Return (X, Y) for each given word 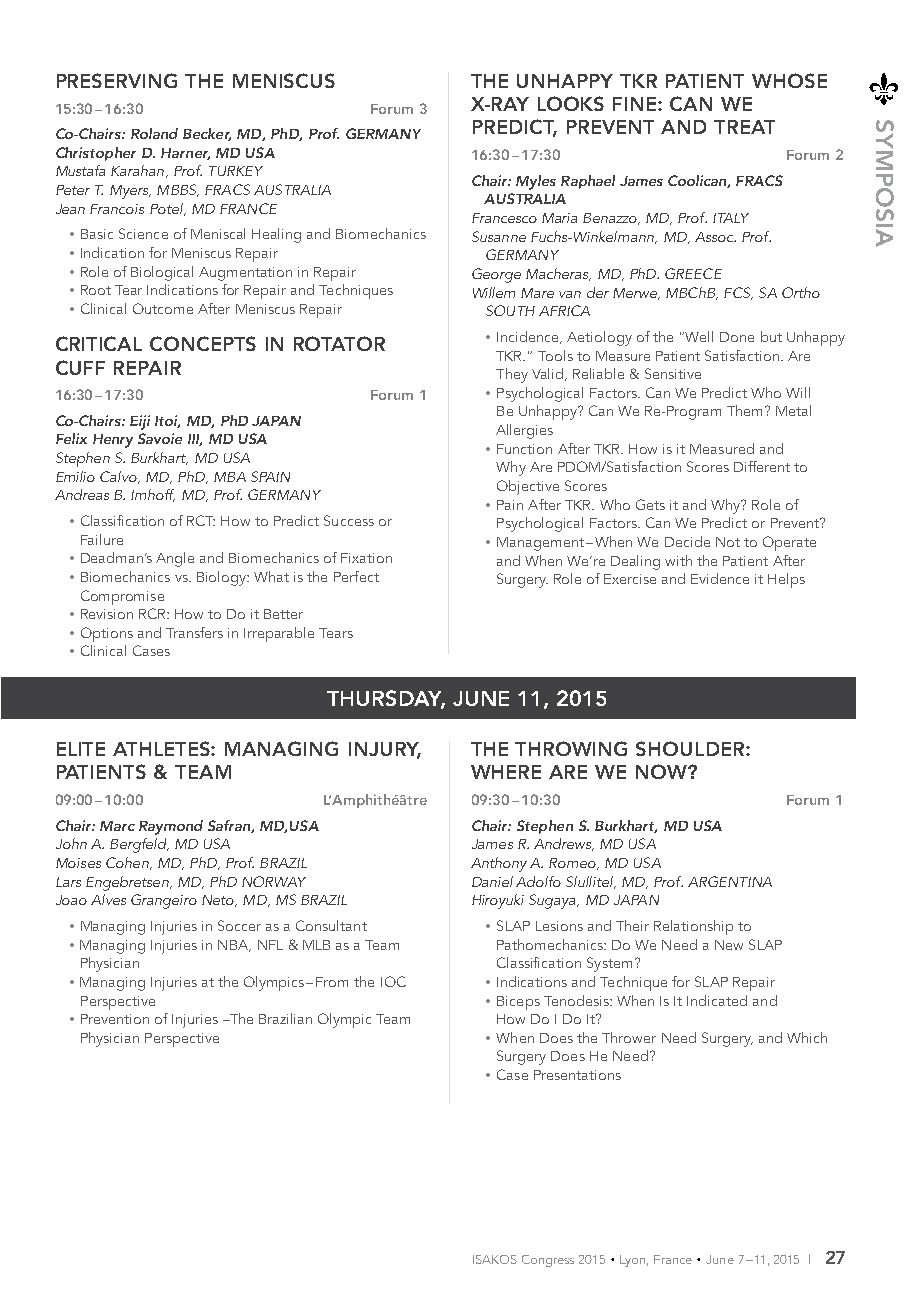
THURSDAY (386, 699)
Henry (113, 441)
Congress (548, 1261)
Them (744, 410)
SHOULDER (691, 748)
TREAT (744, 127)
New (729, 945)
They (512, 375)
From (332, 982)
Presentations (577, 1075)
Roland (154, 133)
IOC (393, 981)
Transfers (194, 632)
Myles (536, 182)
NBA (234, 946)
